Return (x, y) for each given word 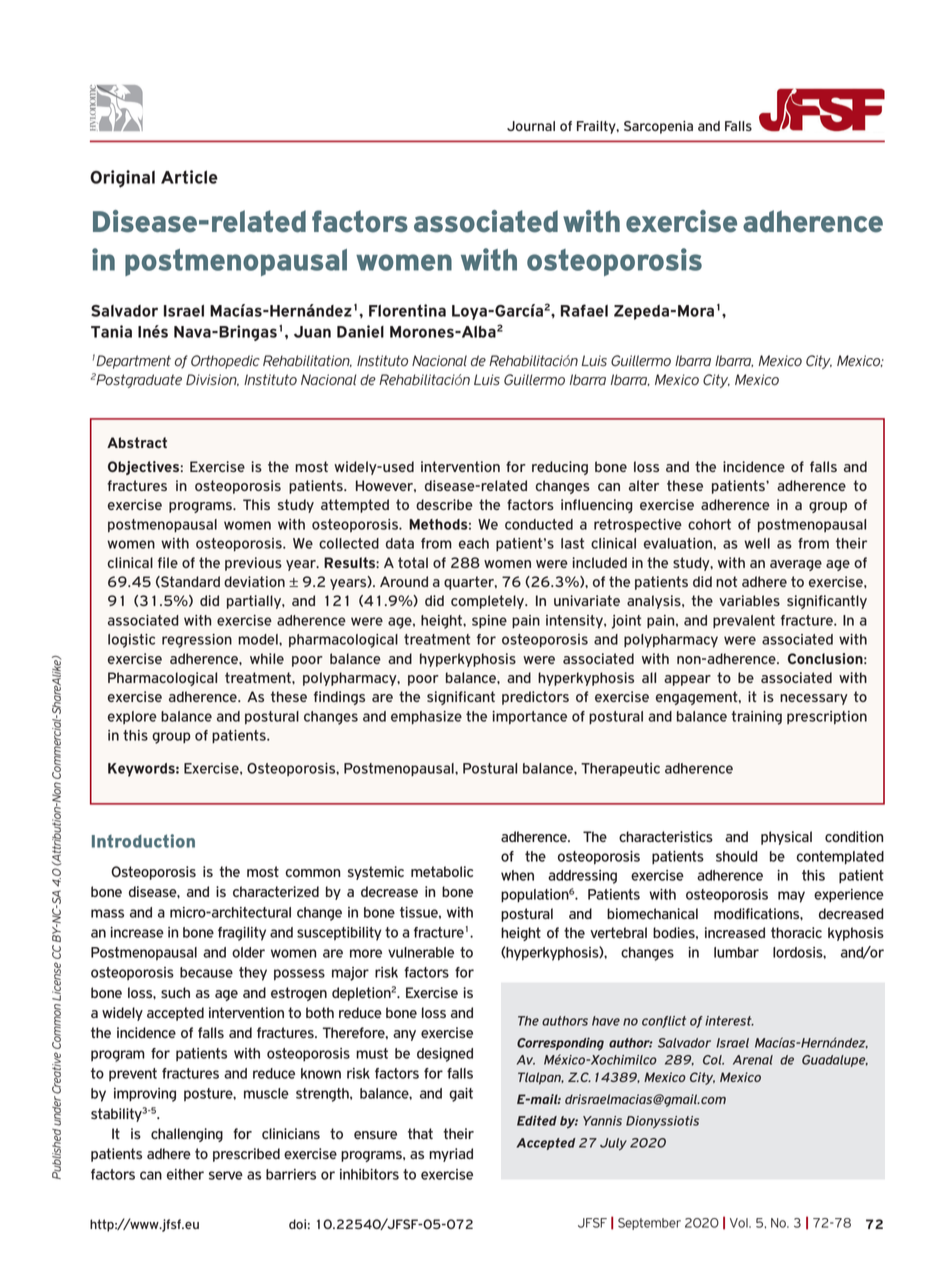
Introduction (143, 841)
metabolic (442, 871)
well (757, 543)
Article (189, 177)
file (168, 562)
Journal (531, 126)
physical (786, 838)
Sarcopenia (658, 127)
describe (444, 504)
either (185, 1174)
